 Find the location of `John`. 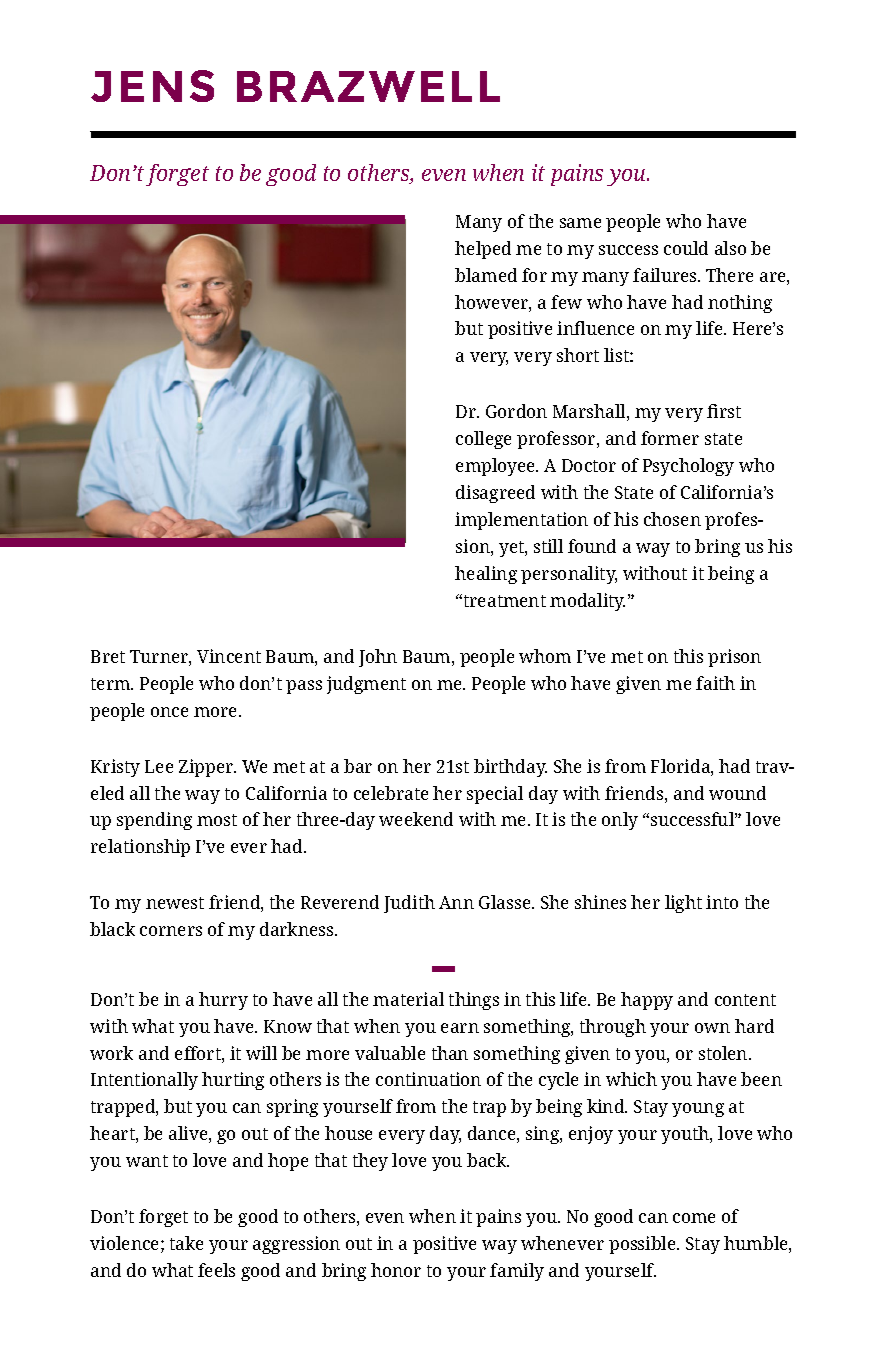

John is located at coordinates (378, 658).
